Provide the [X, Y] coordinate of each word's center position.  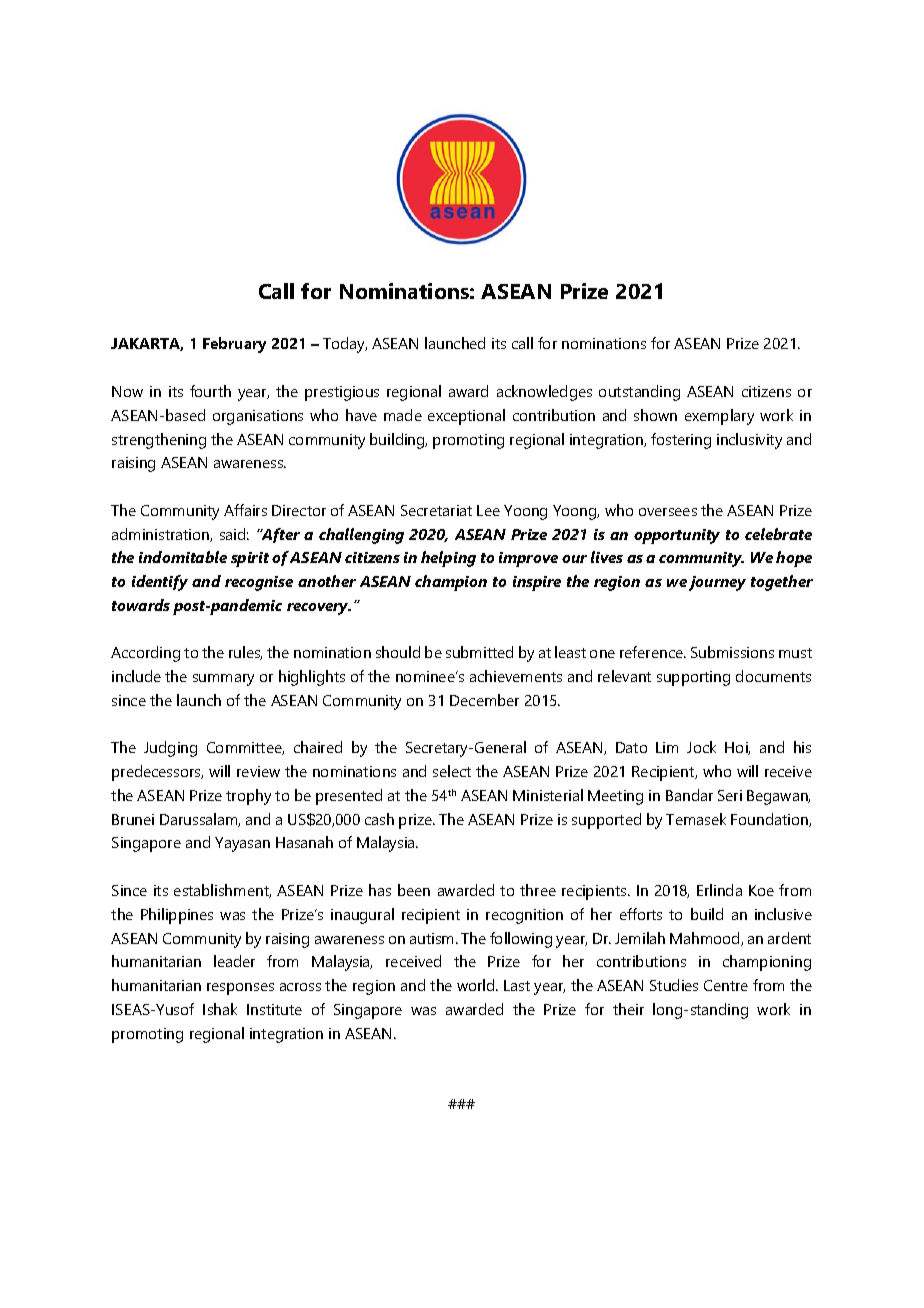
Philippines [177, 916]
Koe [761, 890]
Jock [701, 747]
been [414, 890]
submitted [479, 652]
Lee [488, 510]
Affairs [245, 510]
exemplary [719, 417]
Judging [170, 749]
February [234, 345]
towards [141, 605]
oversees [668, 512]
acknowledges [544, 393]
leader [234, 961]
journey [717, 583]
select [452, 771]
